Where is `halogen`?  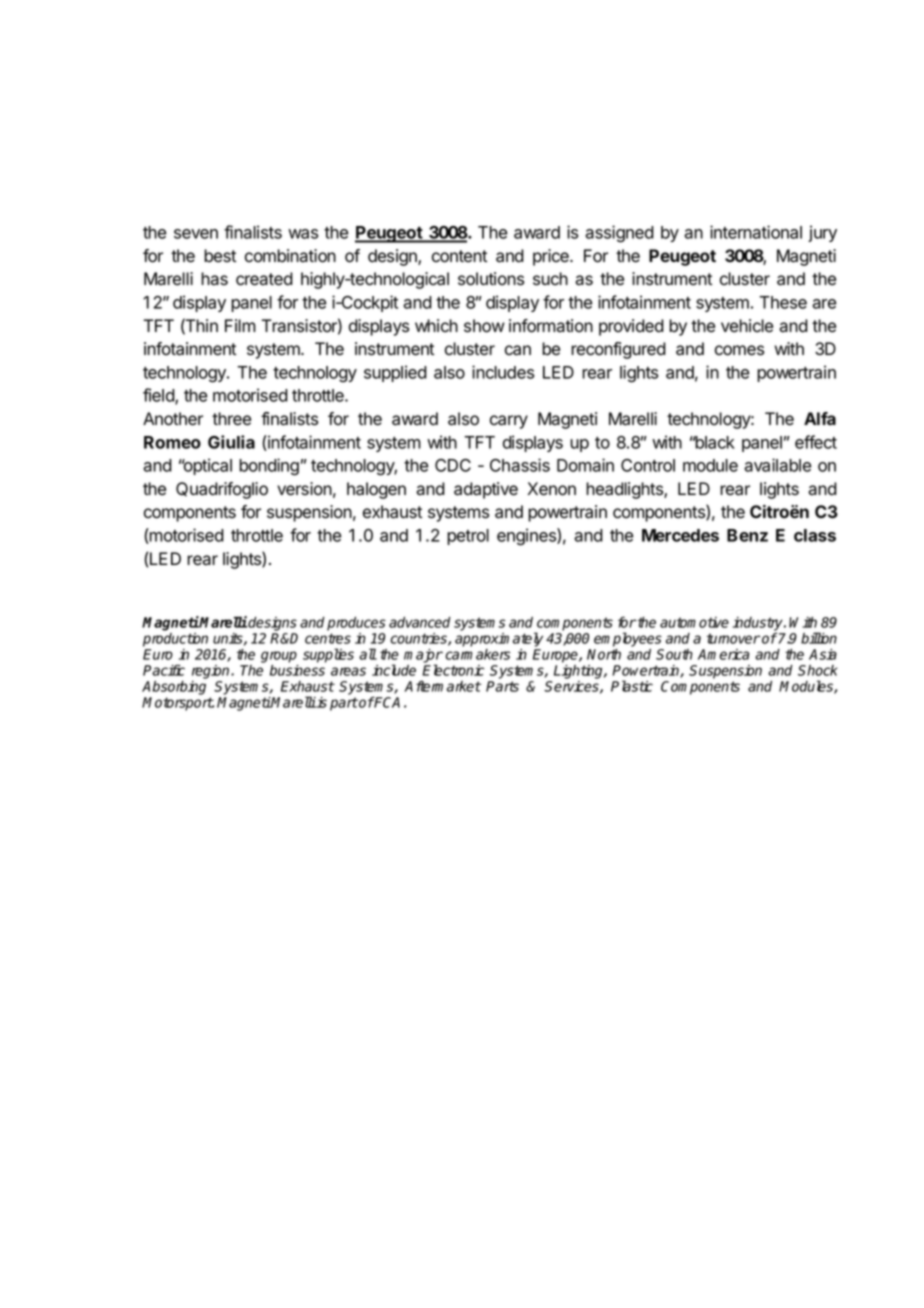
halogen is located at coordinates (376, 490).
